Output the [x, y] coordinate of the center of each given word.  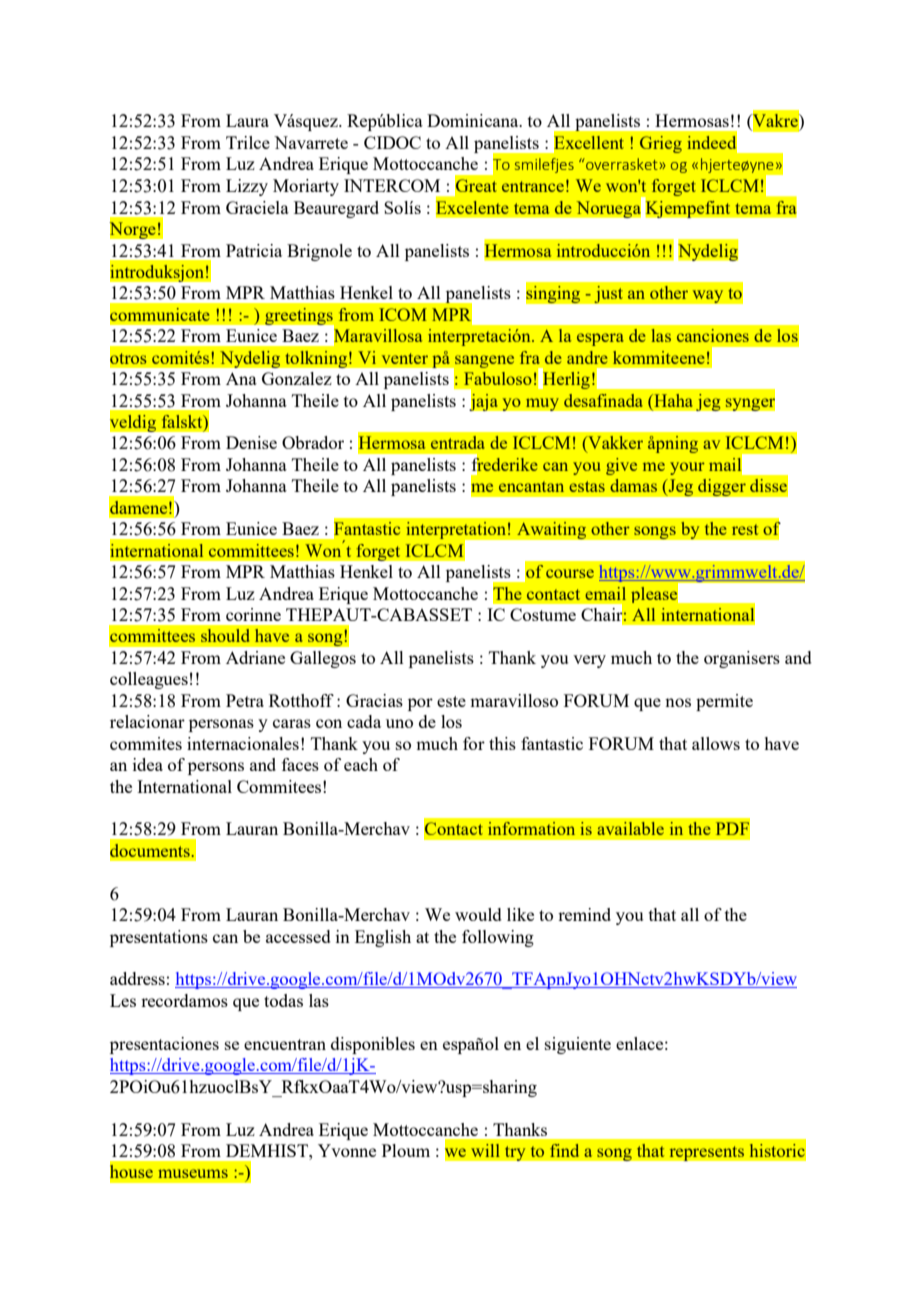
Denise [251, 442]
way [708, 296]
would [478, 914]
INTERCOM [392, 185]
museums [193, 1173]
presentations [159, 938]
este [451, 701]
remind [584, 914]
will [485, 1150]
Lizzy [247, 187]
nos [678, 702]
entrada [458, 442]
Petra [245, 700]
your [687, 468]
